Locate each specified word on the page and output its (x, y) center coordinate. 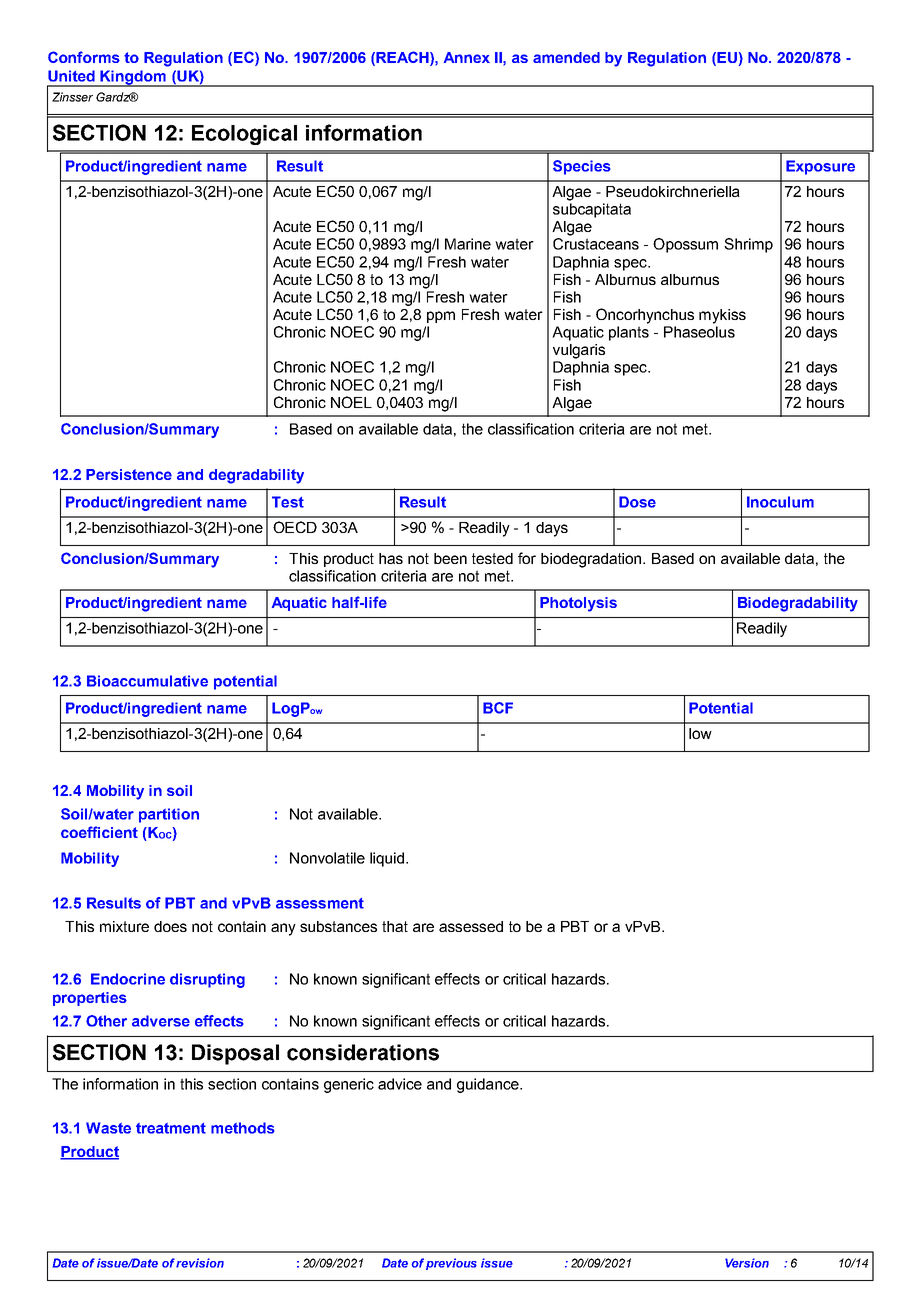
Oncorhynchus (645, 316)
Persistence (129, 474)
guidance (489, 1085)
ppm (441, 317)
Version (747, 1263)
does (170, 926)
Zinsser (72, 97)
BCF (498, 708)
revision (200, 1263)
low (700, 733)
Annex (467, 57)
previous (451, 1264)
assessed (471, 926)
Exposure (820, 167)
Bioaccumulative (147, 681)
